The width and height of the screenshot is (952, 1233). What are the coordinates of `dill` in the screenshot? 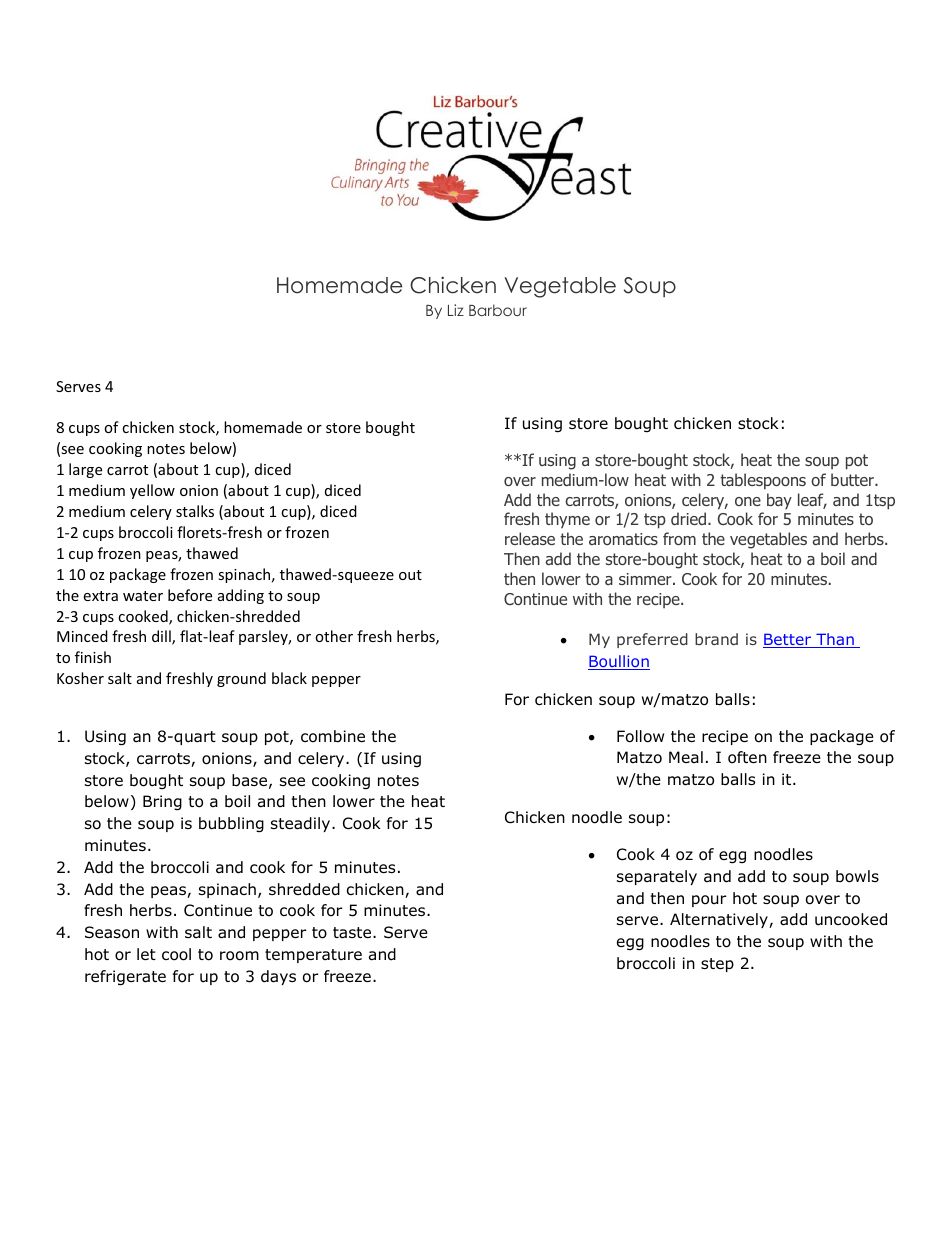 It's located at (162, 637).
